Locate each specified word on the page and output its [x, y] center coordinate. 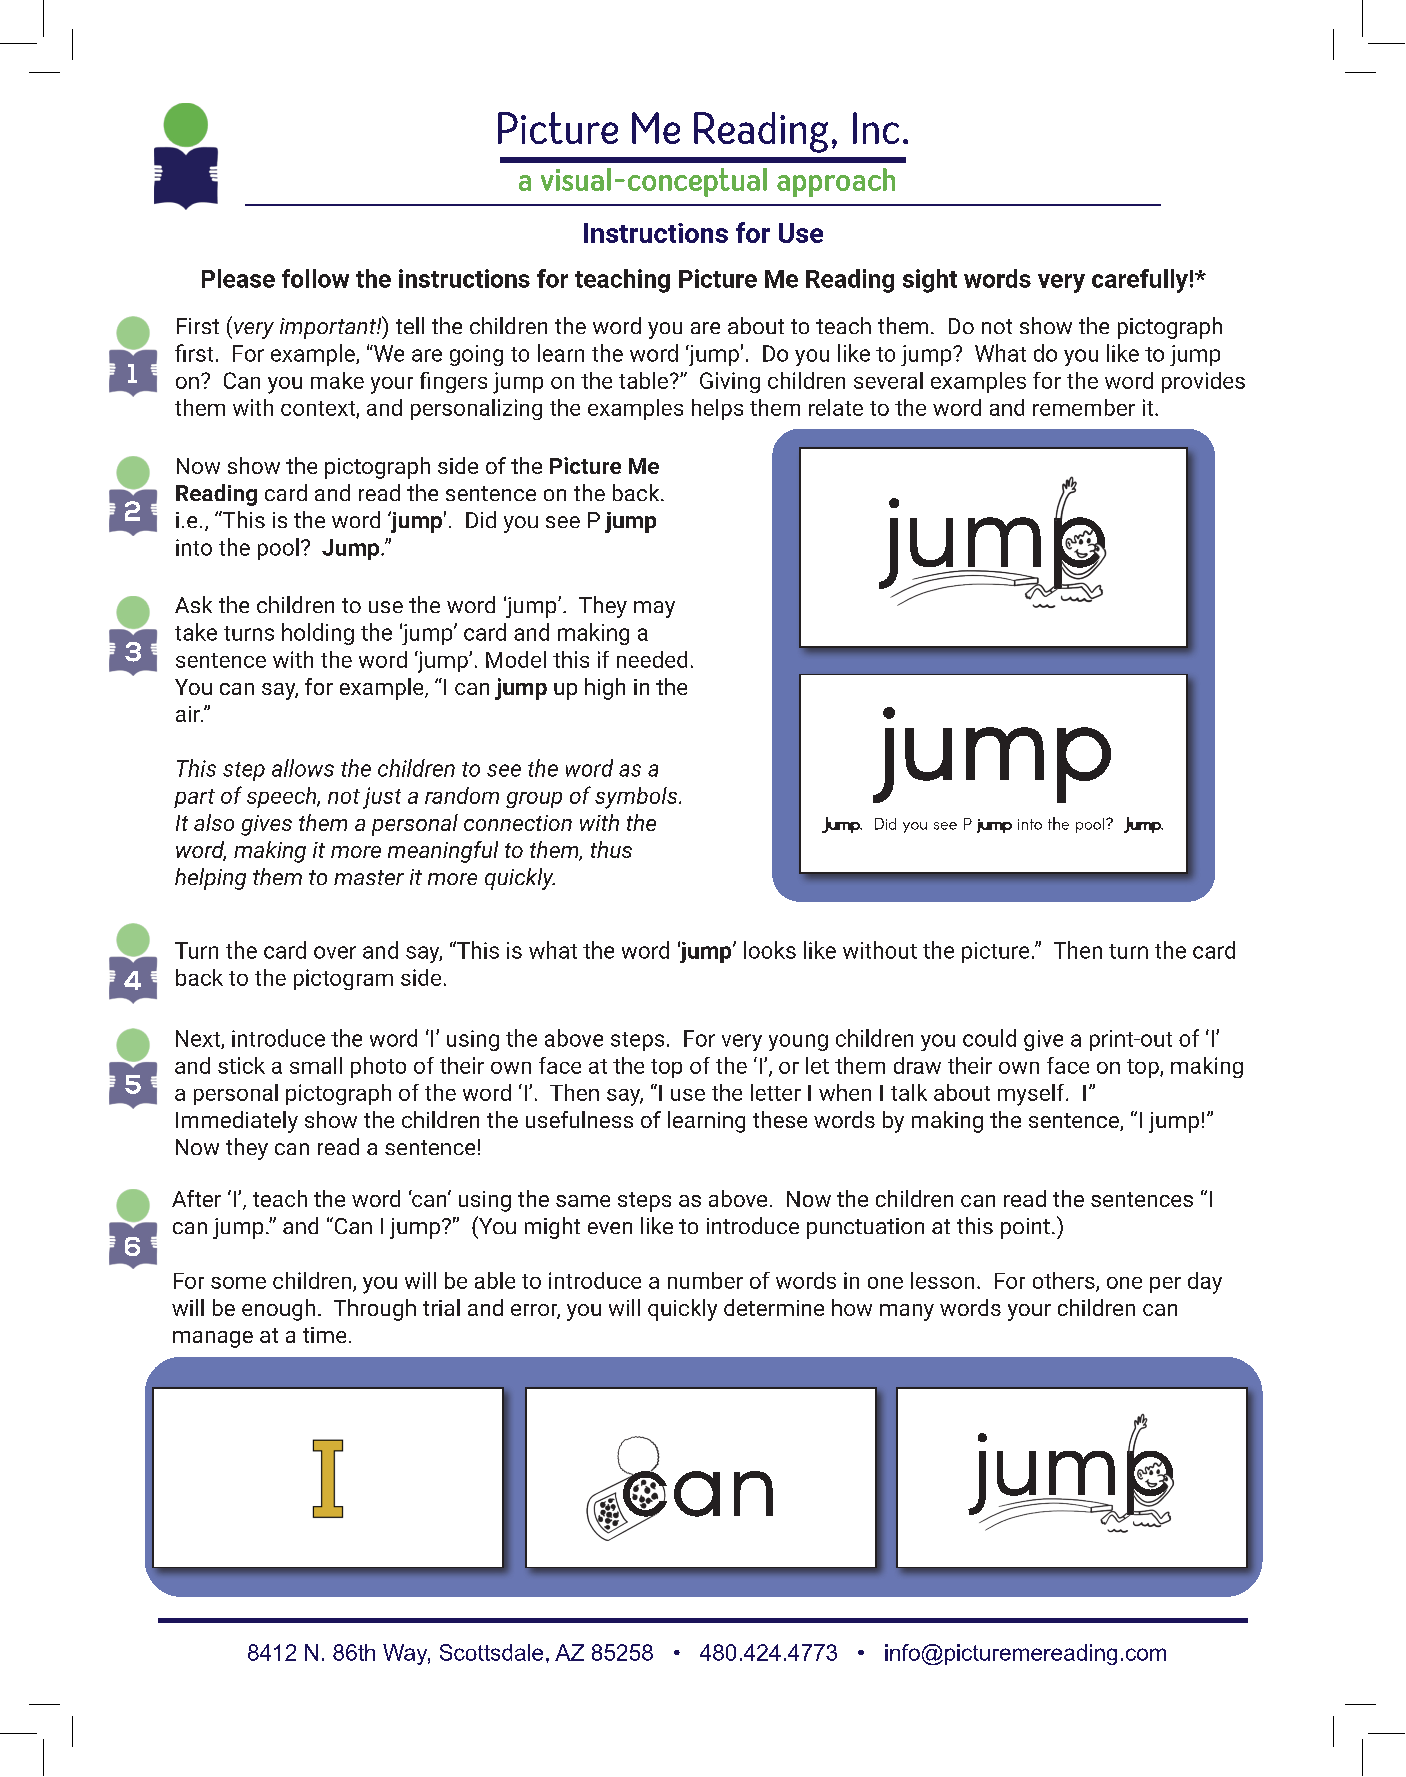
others [1065, 1281]
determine [774, 1307]
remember [1084, 407]
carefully [1140, 281]
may [654, 609]
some [238, 1283]
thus [611, 849]
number [705, 1280]
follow [315, 278]
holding [318, 634]
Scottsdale [491, 1652]
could [989, 1038]
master [369, 877]
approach [836, 182]
